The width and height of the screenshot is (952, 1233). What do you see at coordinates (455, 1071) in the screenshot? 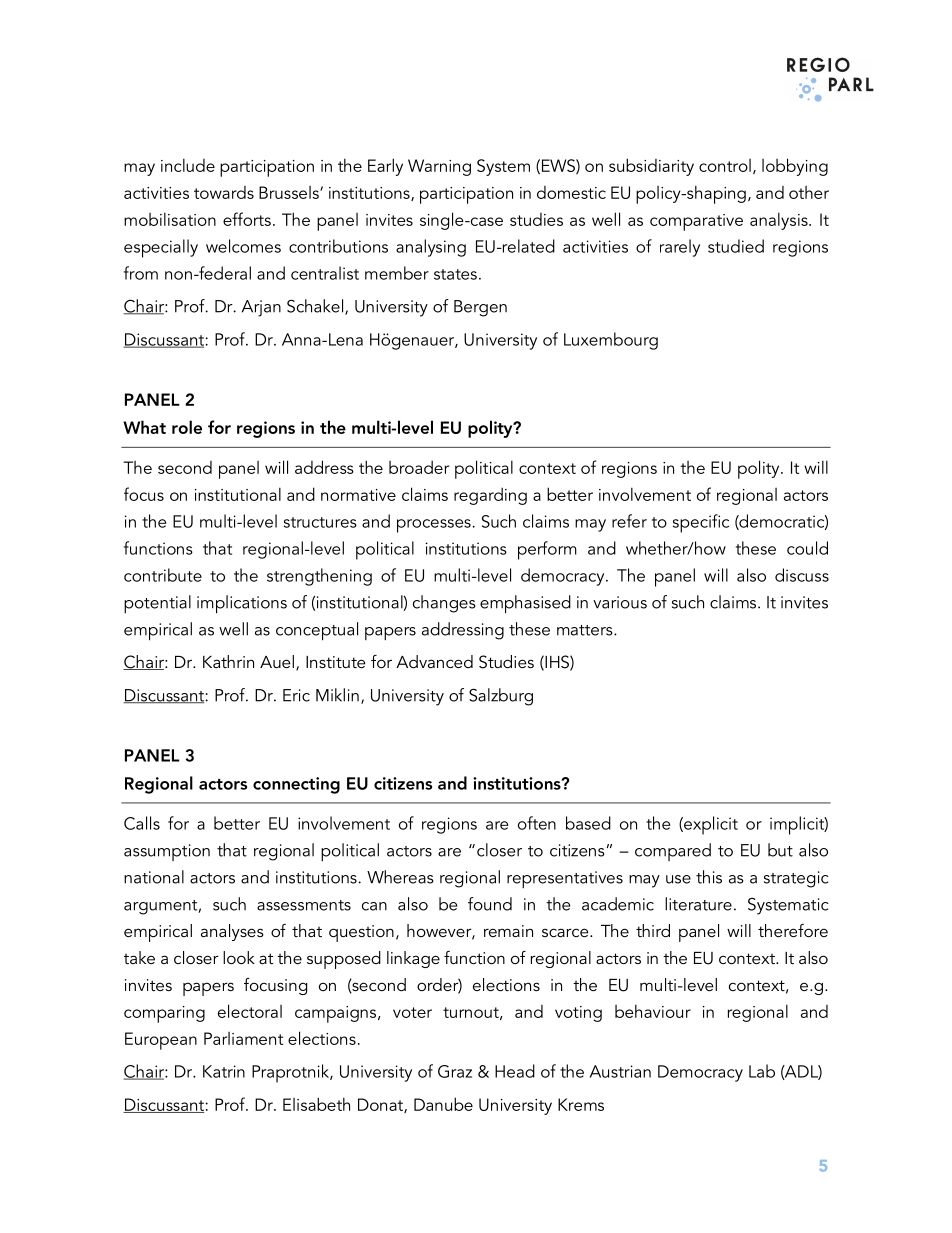
I see `Graz` at bounding box center [455, 1071].
